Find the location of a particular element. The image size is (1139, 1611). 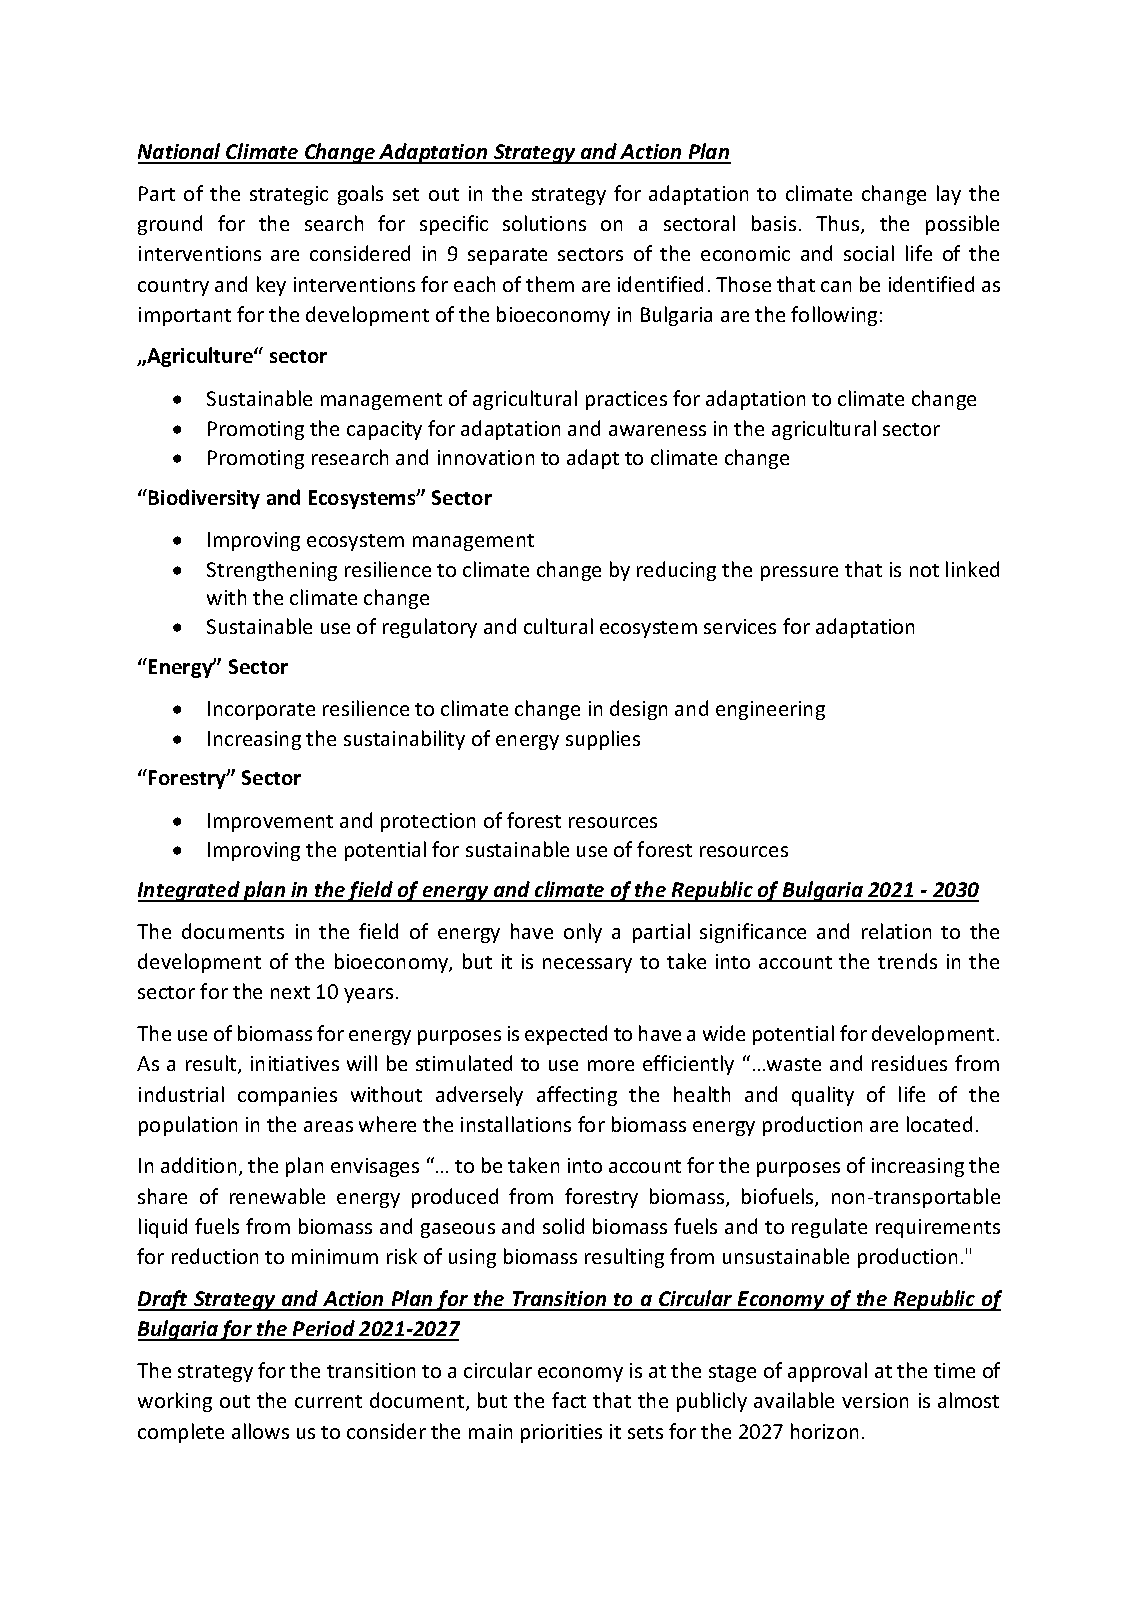

allows is located at coordinates (260, 1431).
